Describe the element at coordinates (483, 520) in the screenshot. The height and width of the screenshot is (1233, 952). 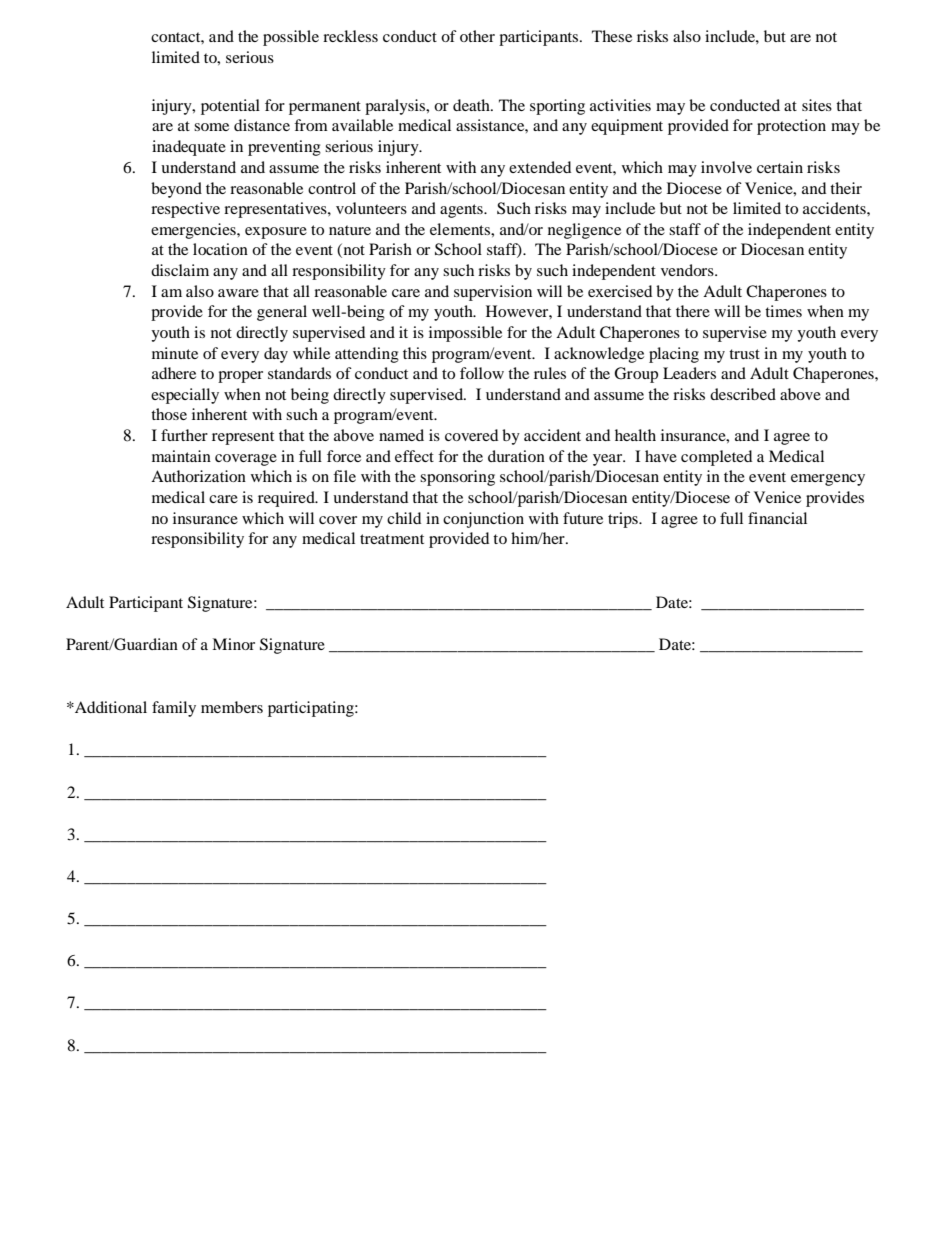
I see `conjunction` at that location.
